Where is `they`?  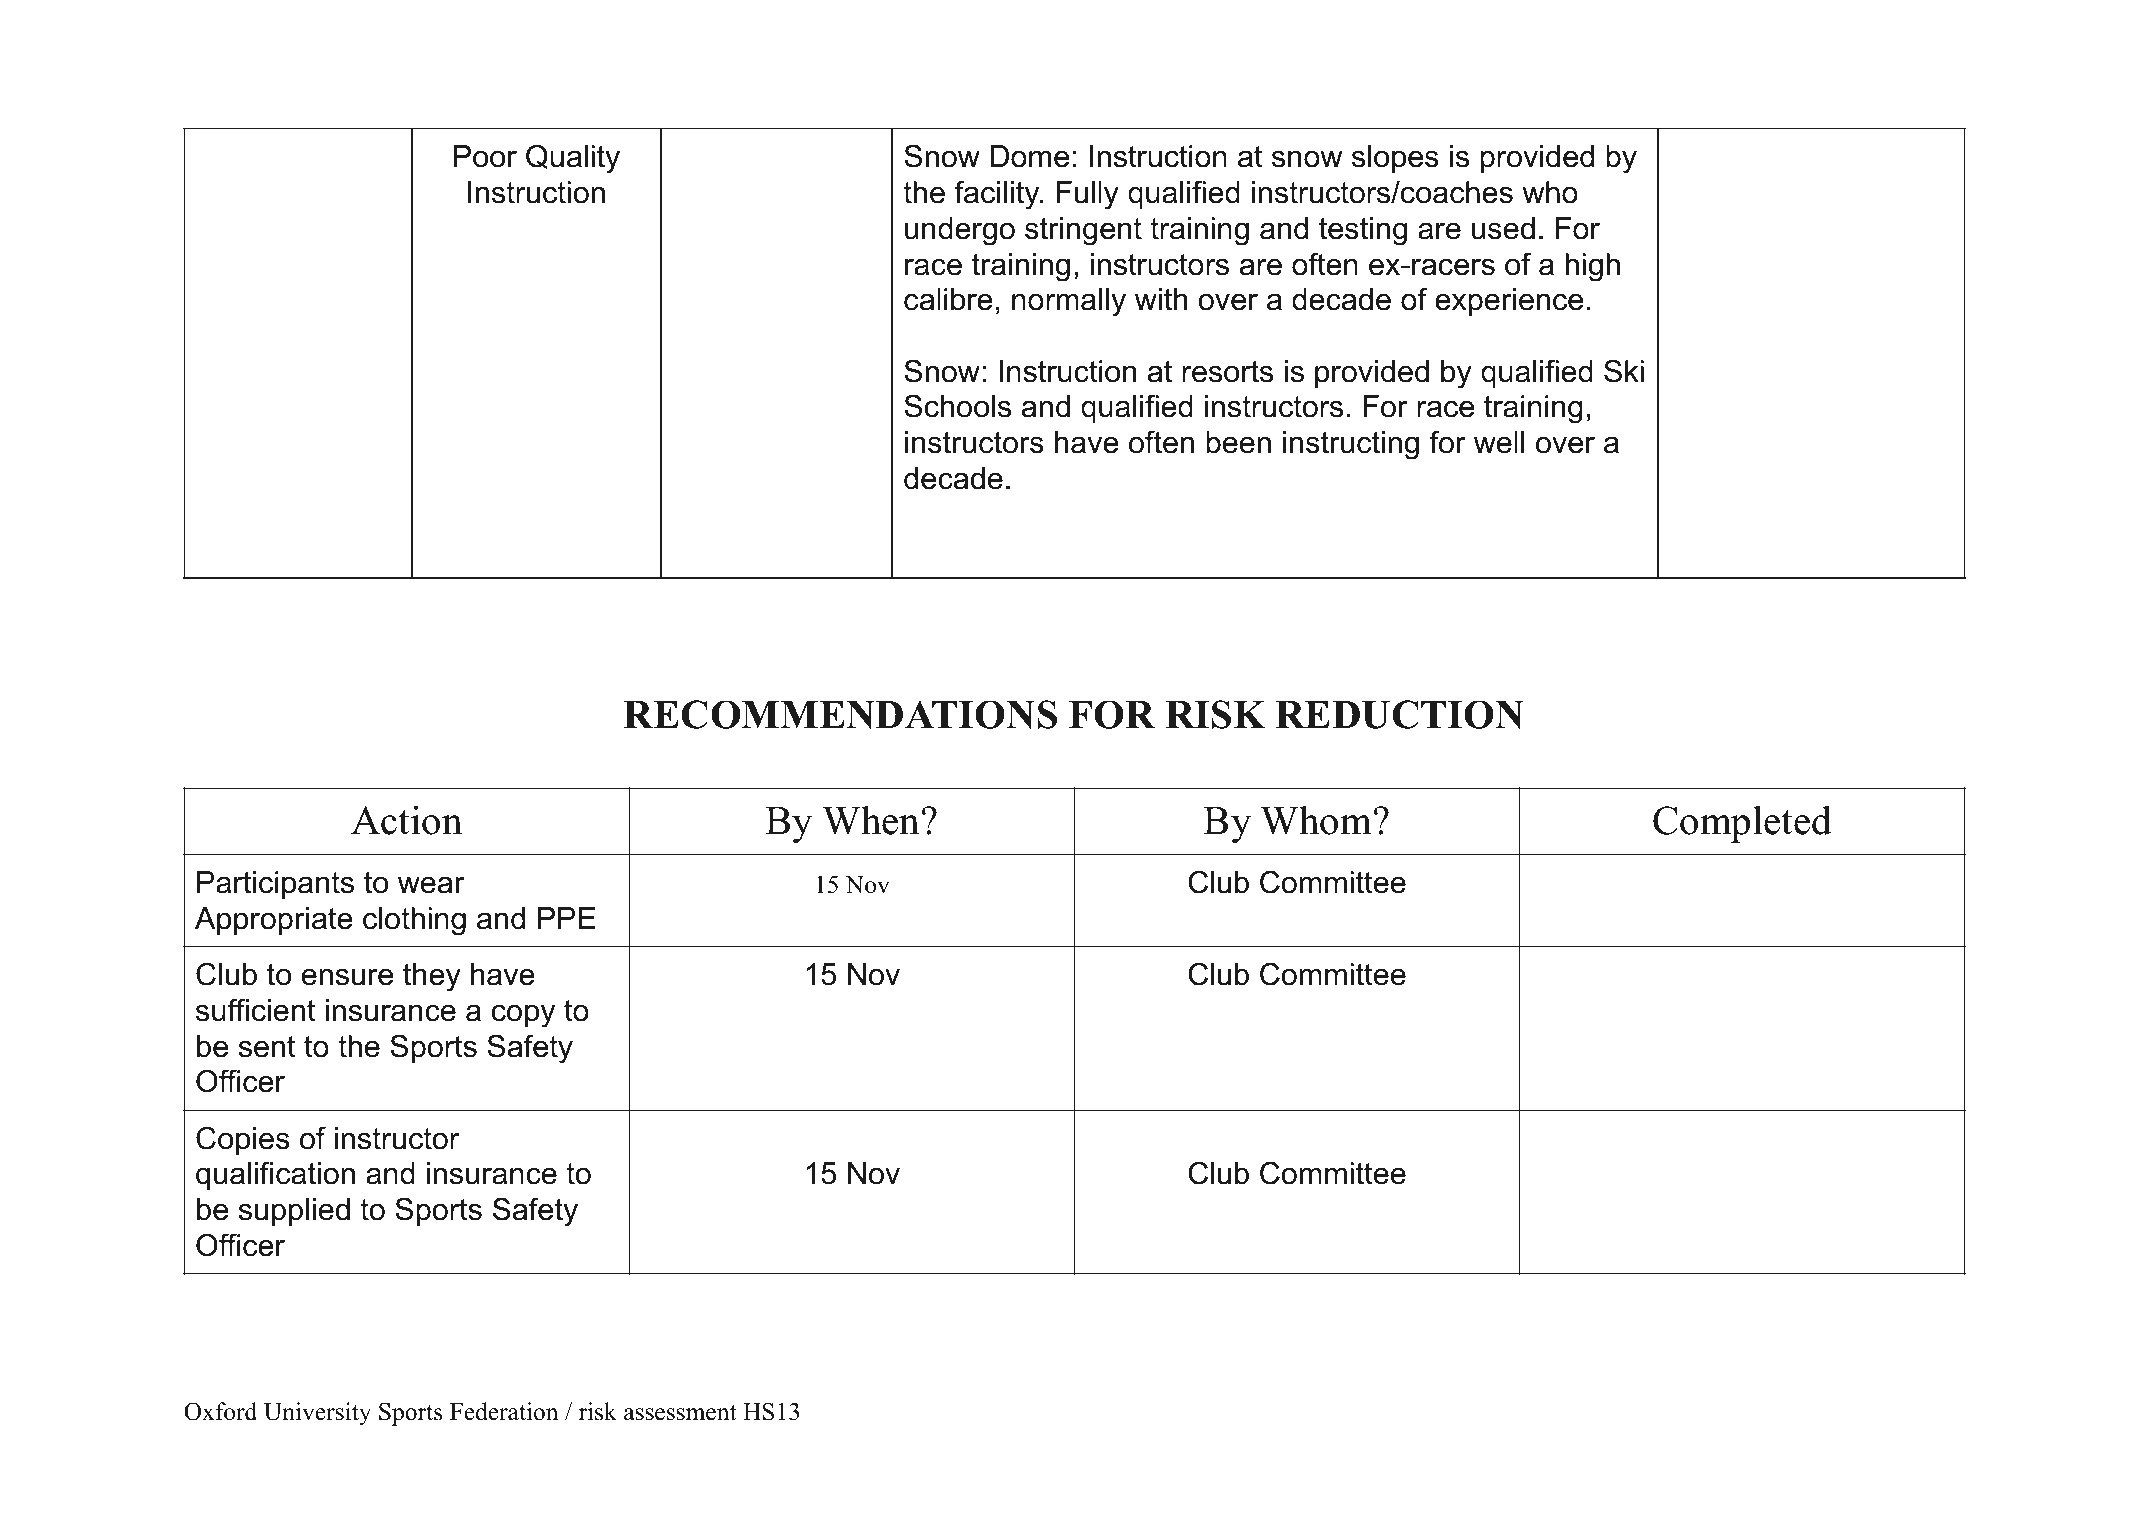 they is located at coordinates (432, 977).
